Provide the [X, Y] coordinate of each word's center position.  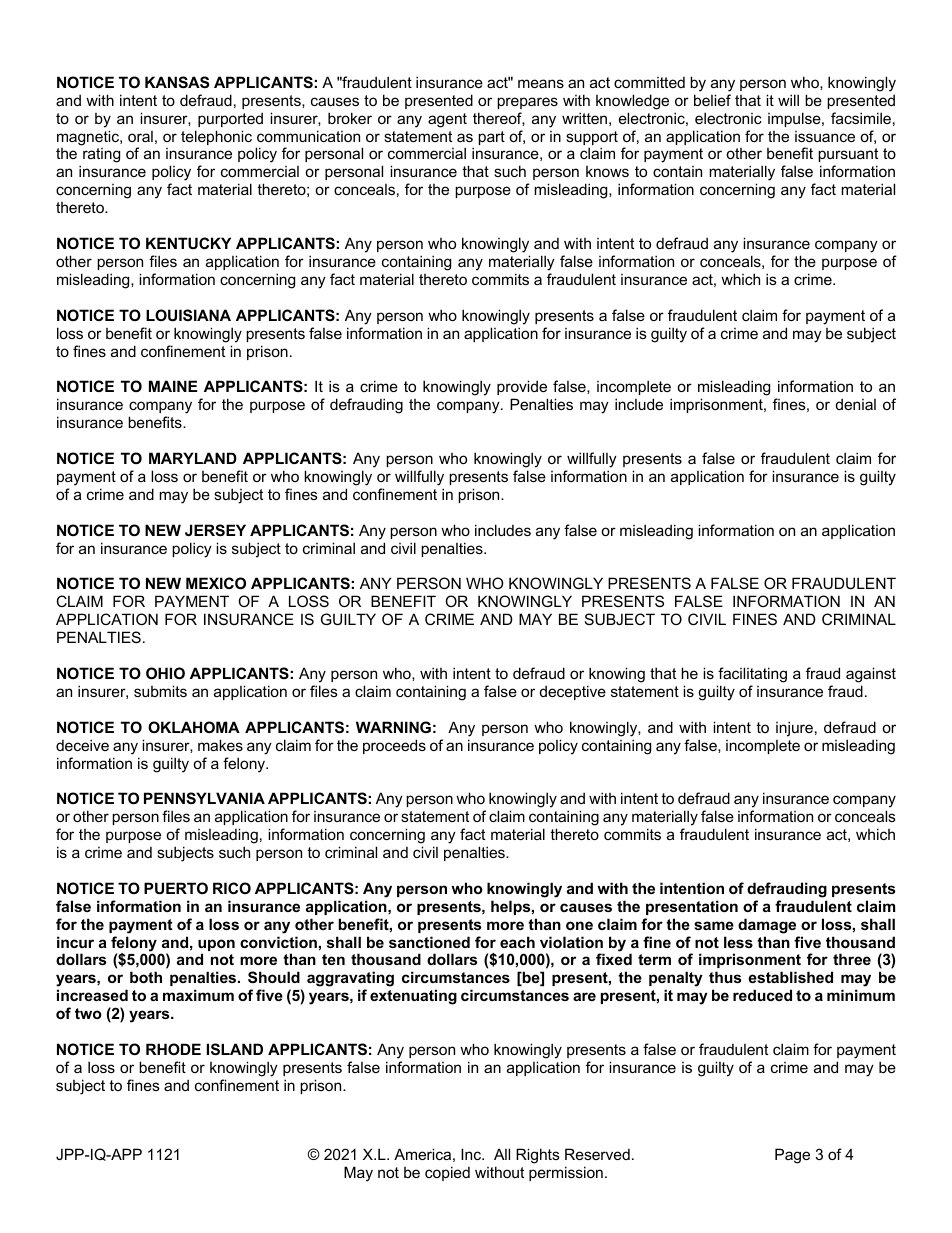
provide [522, 387]
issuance [825, 136]
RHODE [173, 1049]
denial [856, 404]
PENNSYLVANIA [204, 798]
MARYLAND [193, 458]
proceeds [394, 746]
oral [140, 136]
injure [794, 729]
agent [447, 120]
